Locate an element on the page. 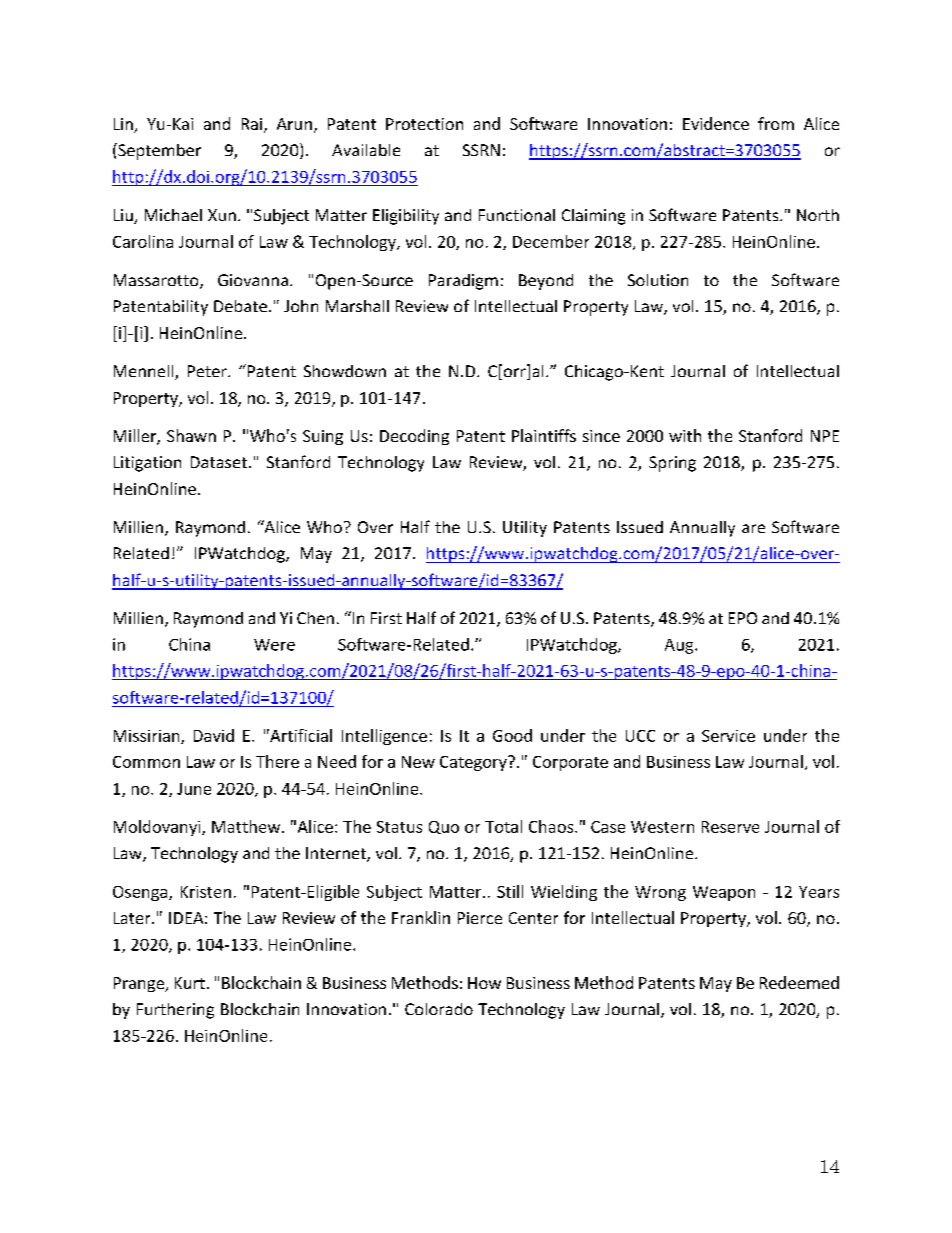  Kurt is located at coordinates (190, 983).
